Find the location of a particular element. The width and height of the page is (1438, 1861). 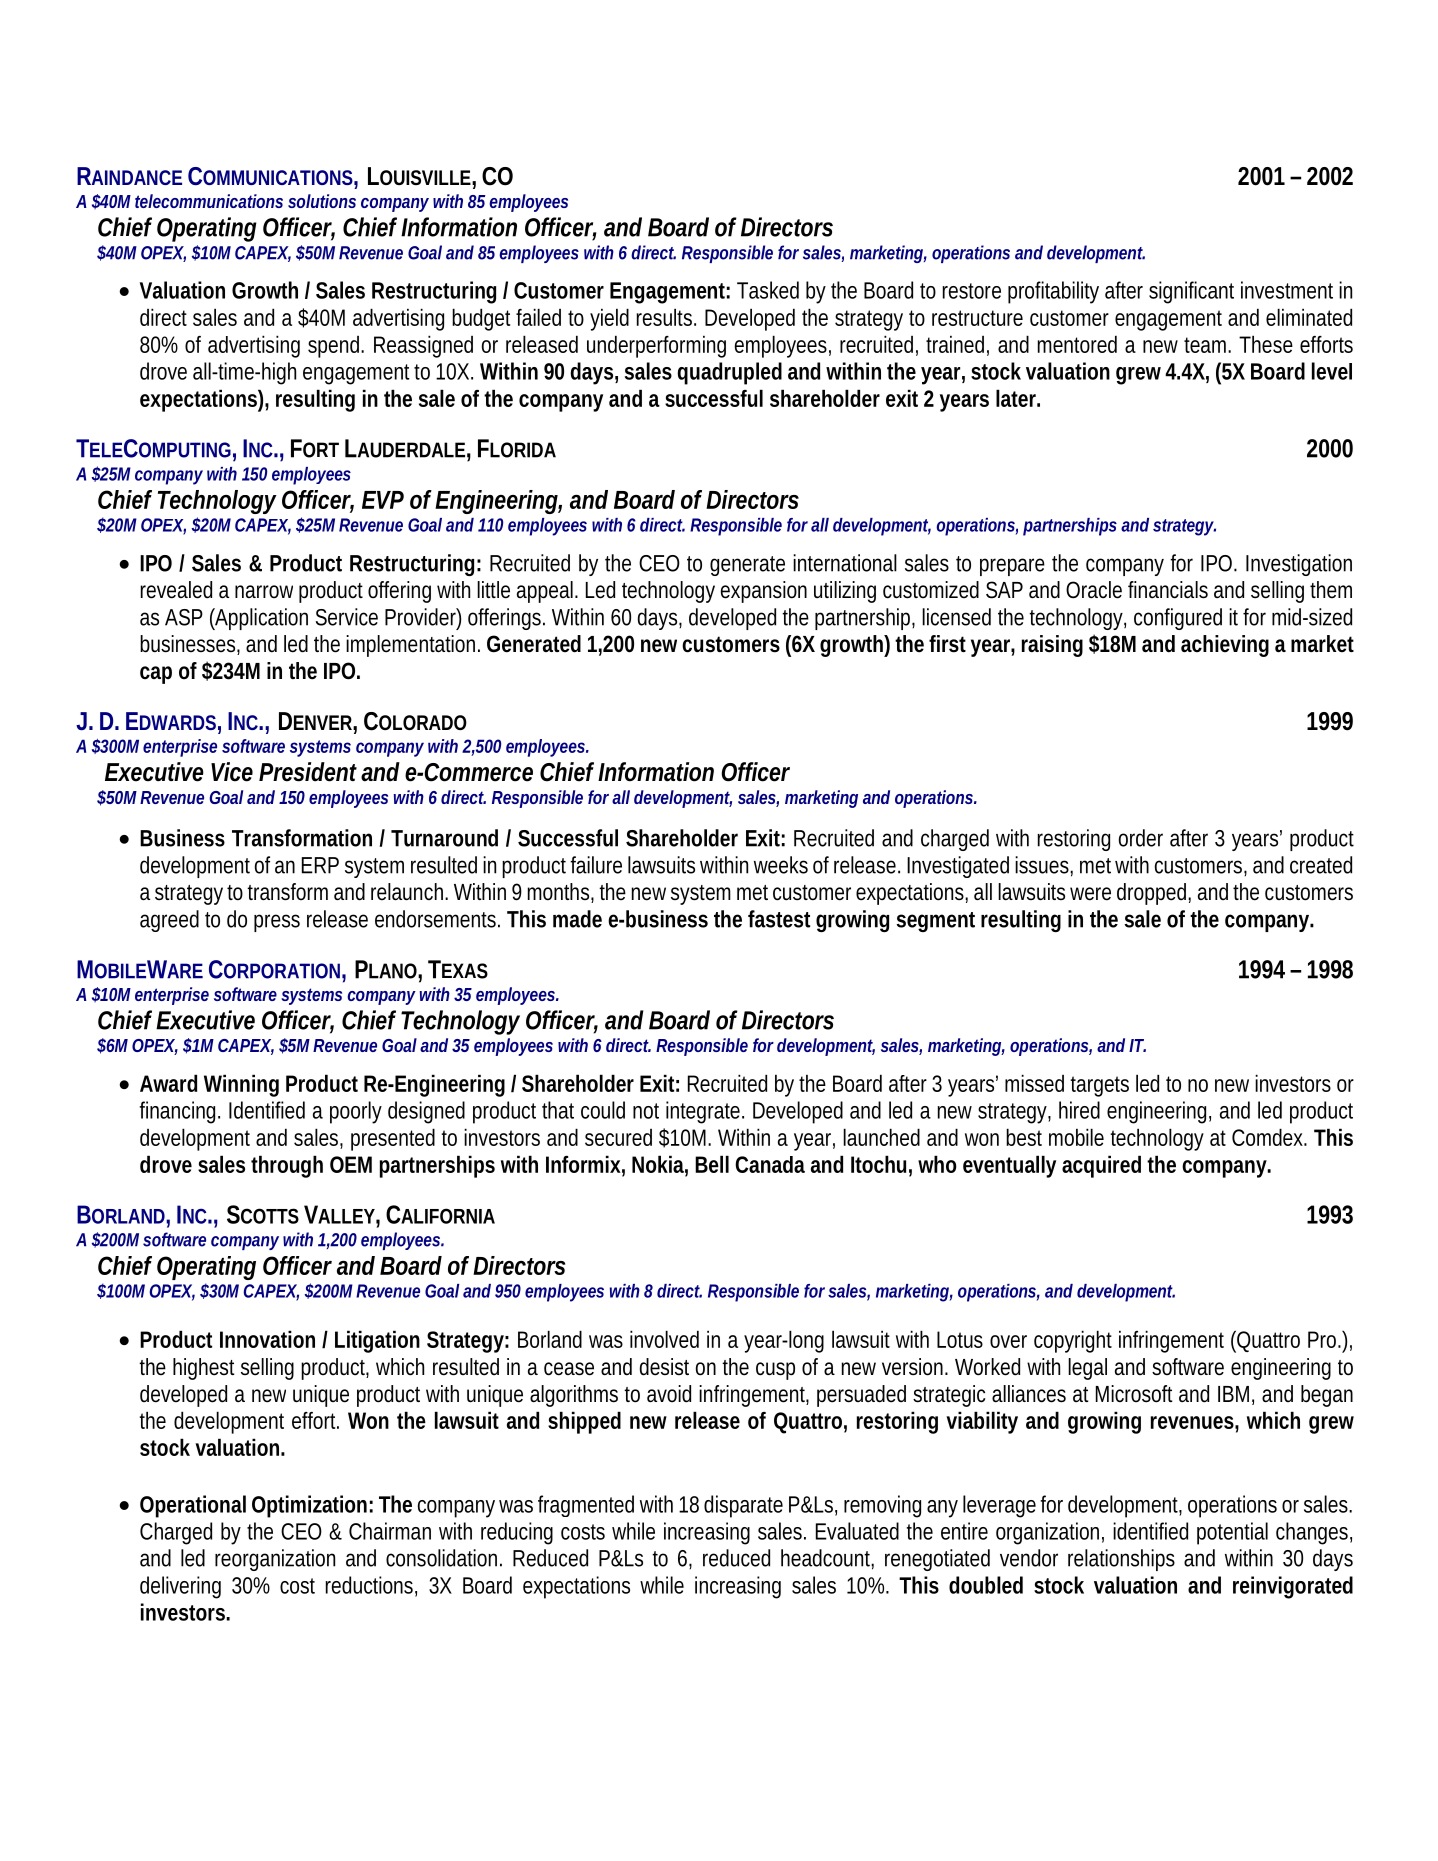

Tasked is located at coordinates (768, 290).
